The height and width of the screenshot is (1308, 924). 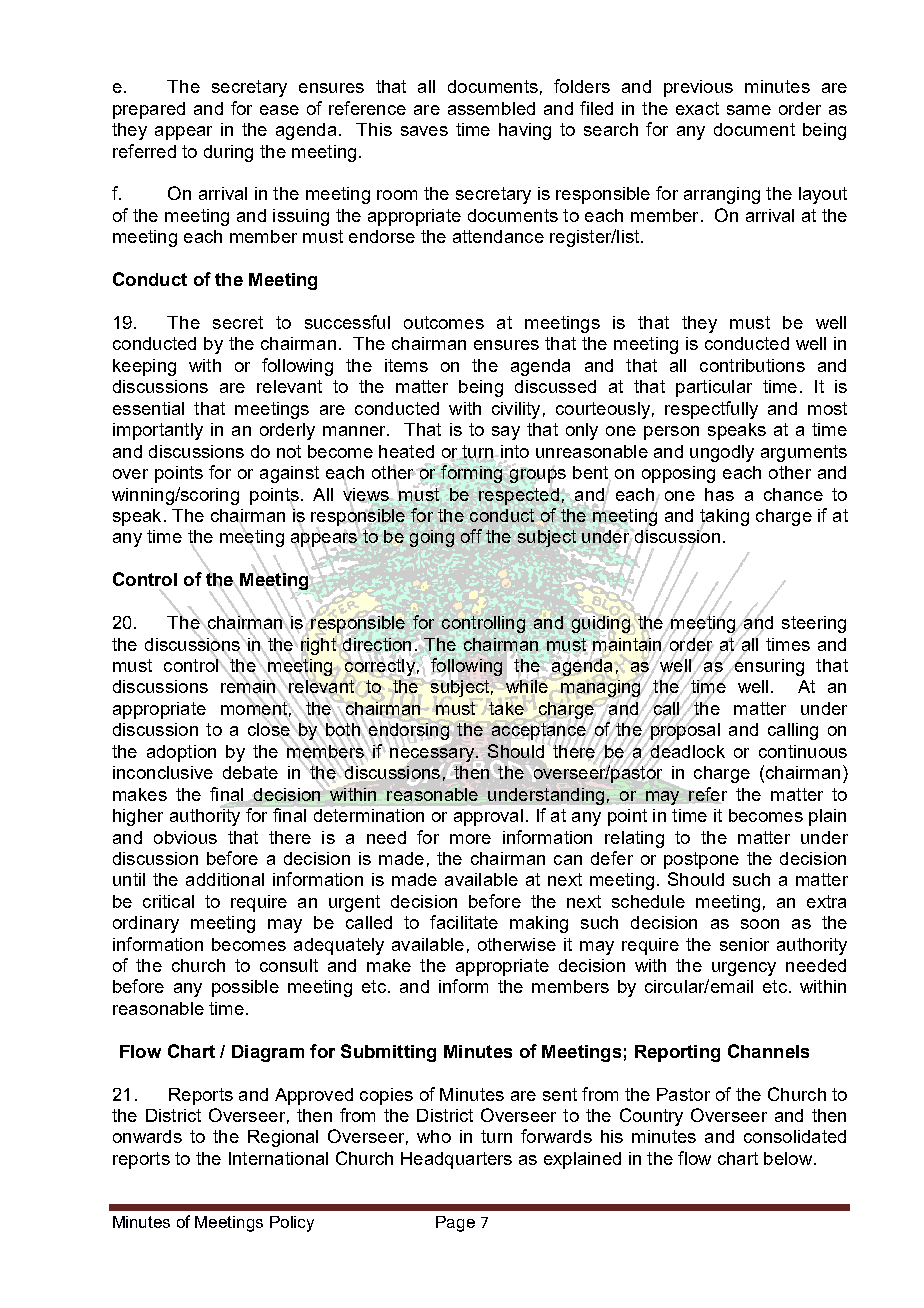 What do you see at coordinates (228, 153) in the screenshot?
I see `during` at bounding box center [228, 153].
